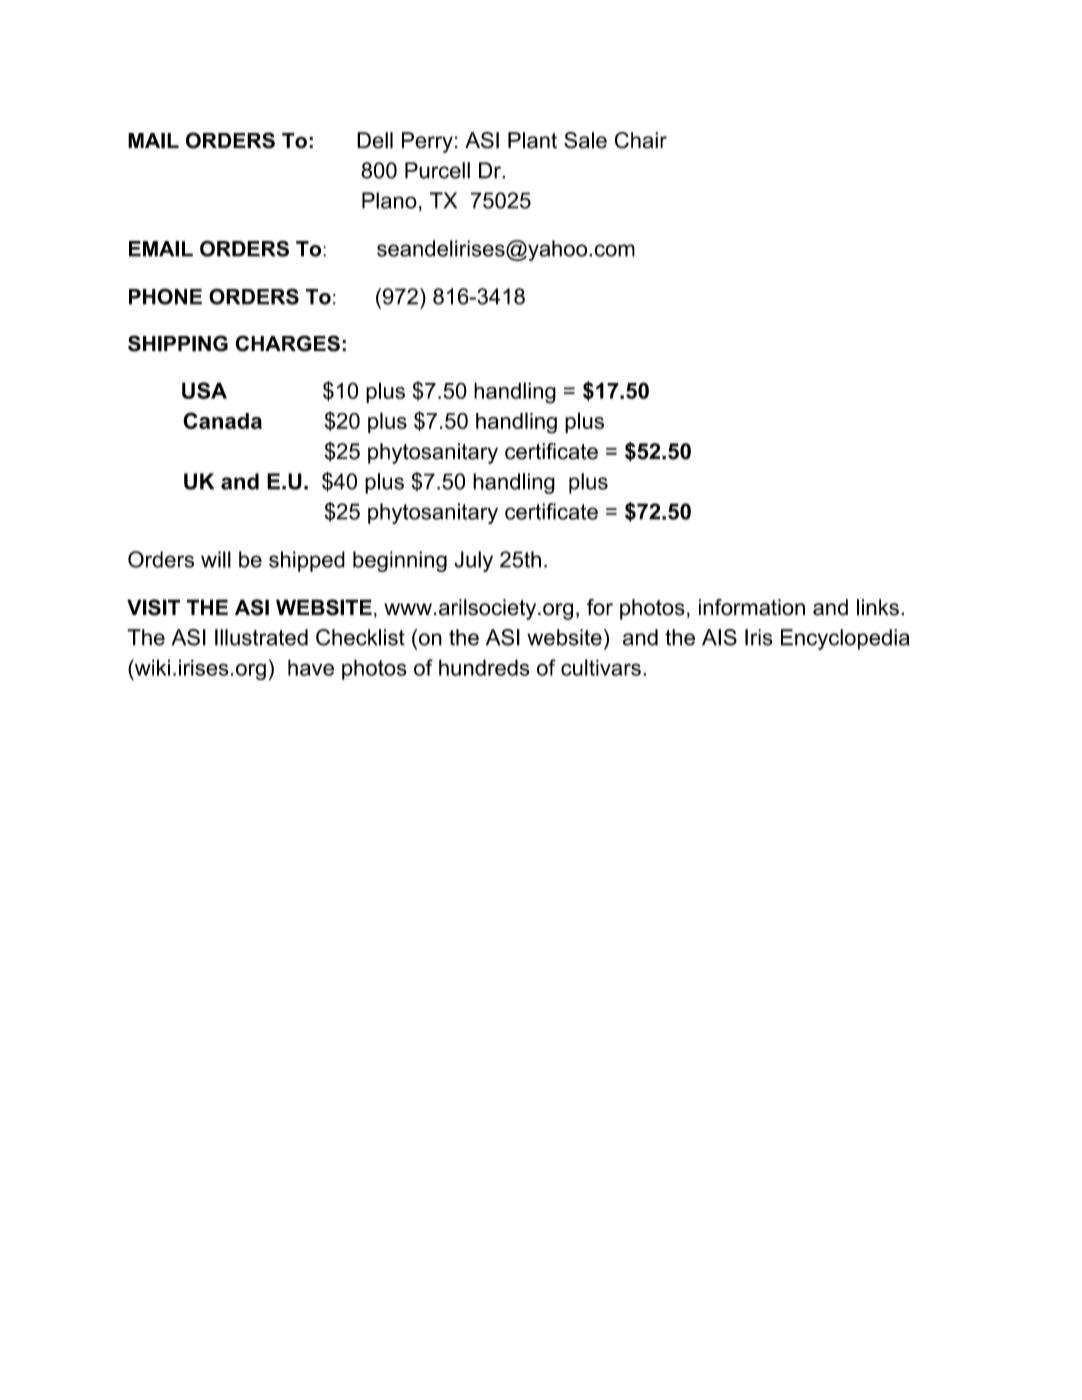  I want to click on information, so click(752, 607).
